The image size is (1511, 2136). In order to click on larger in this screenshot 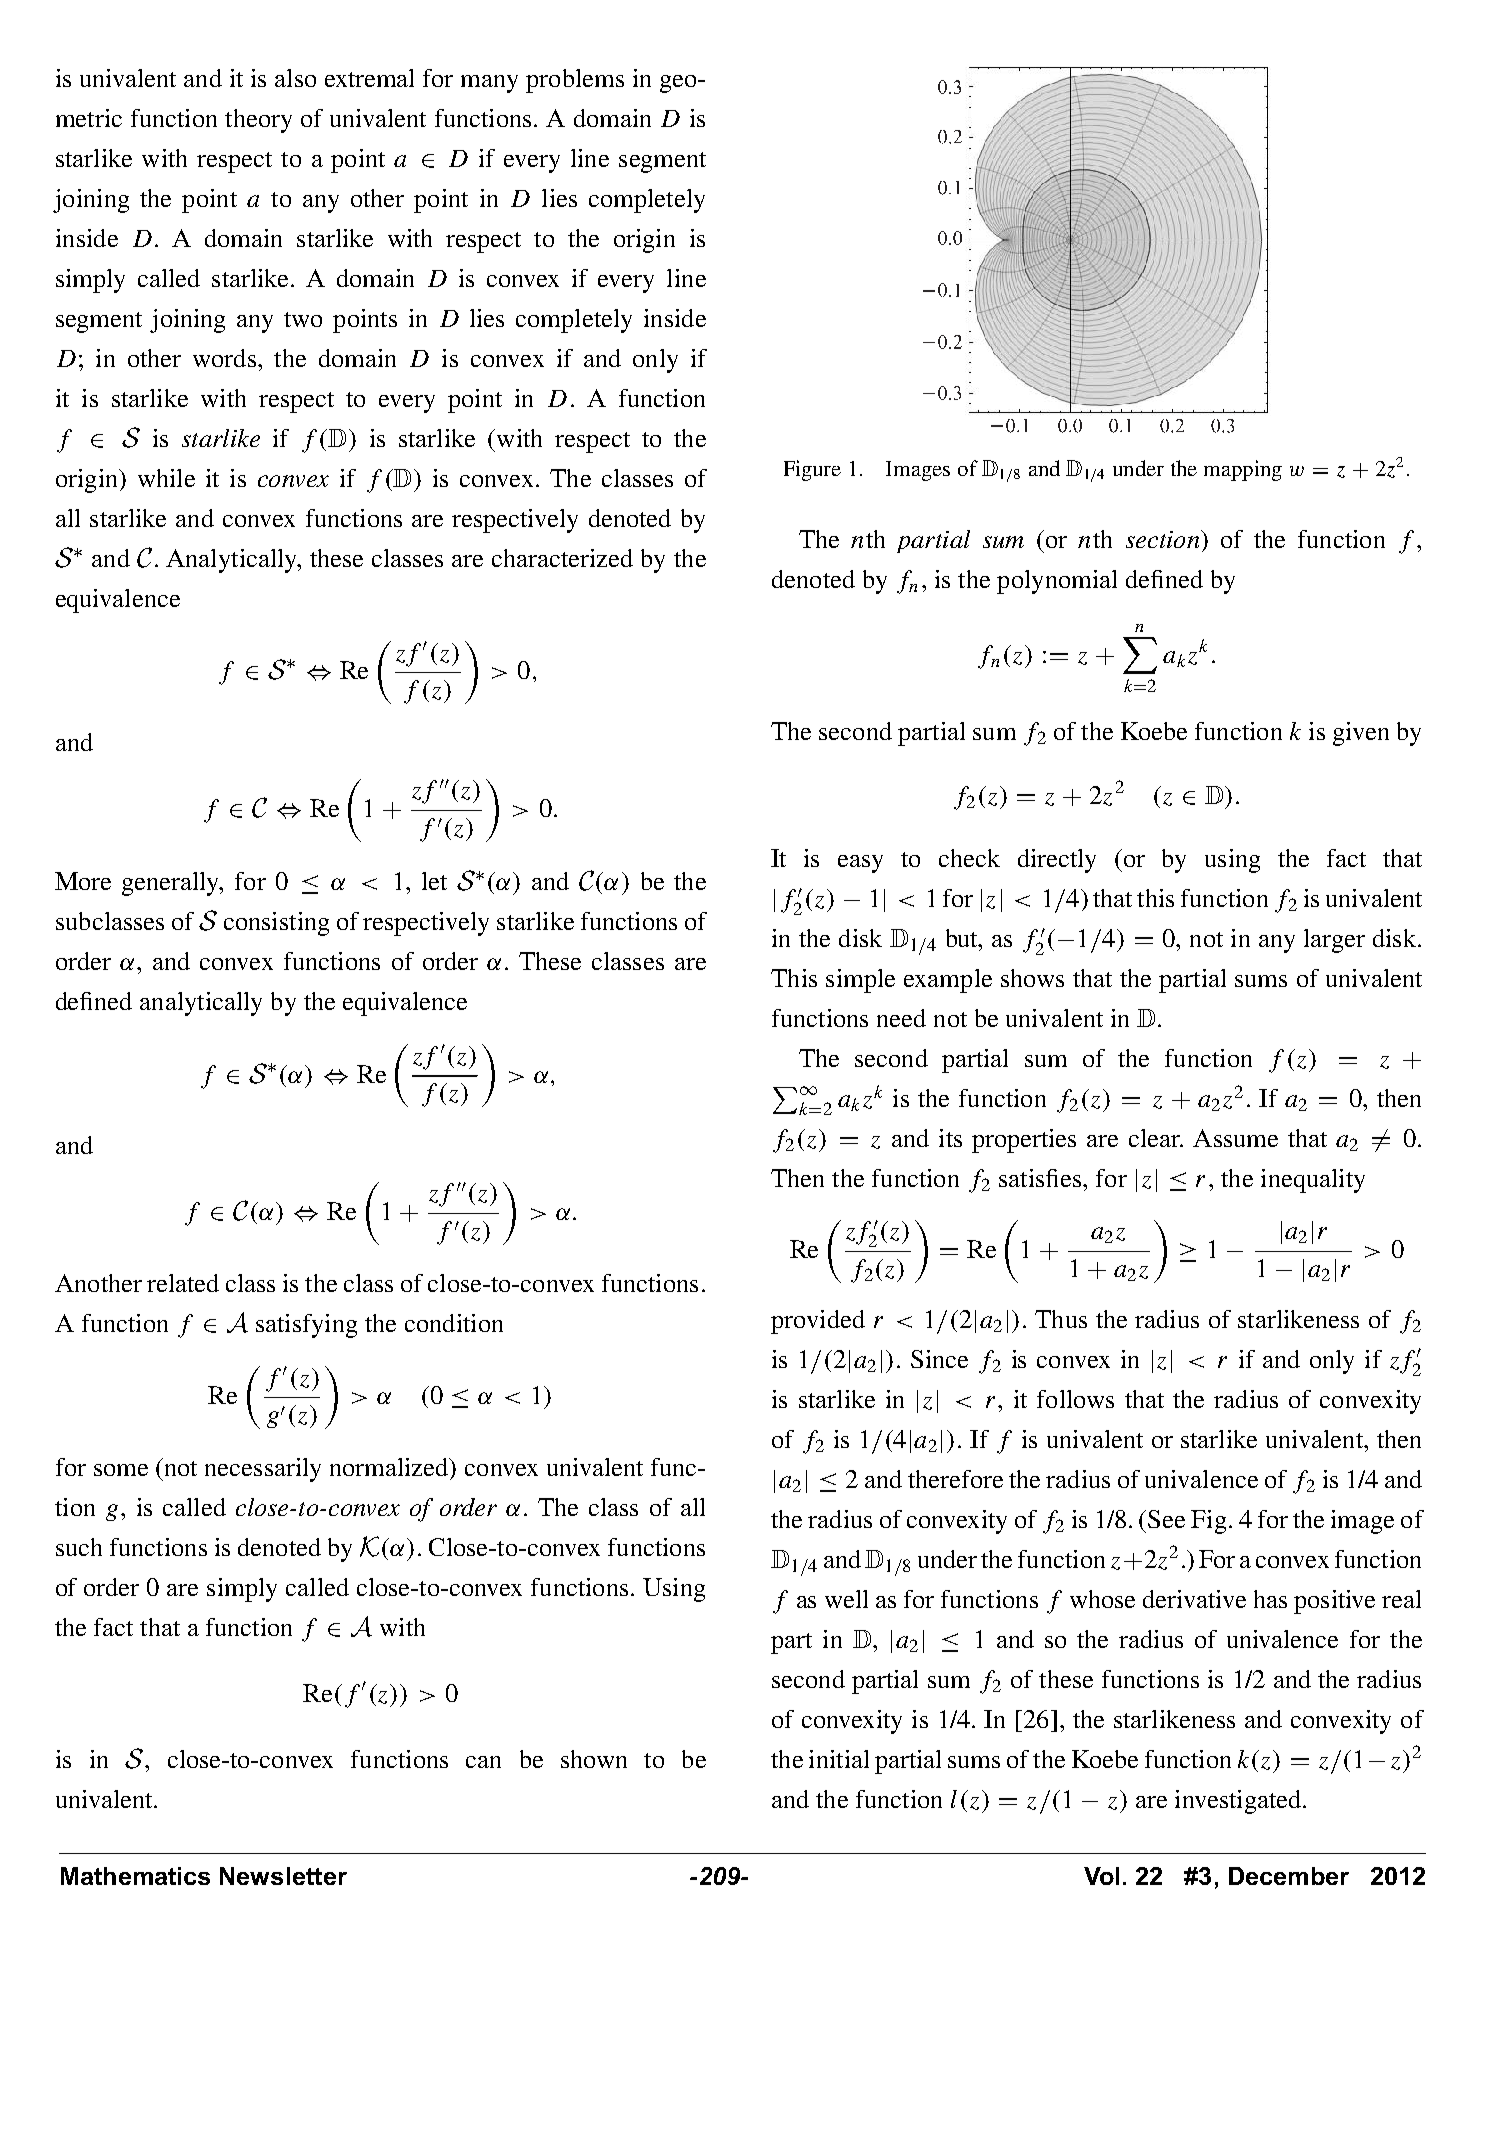, I will do `click(1334, 941)`.
